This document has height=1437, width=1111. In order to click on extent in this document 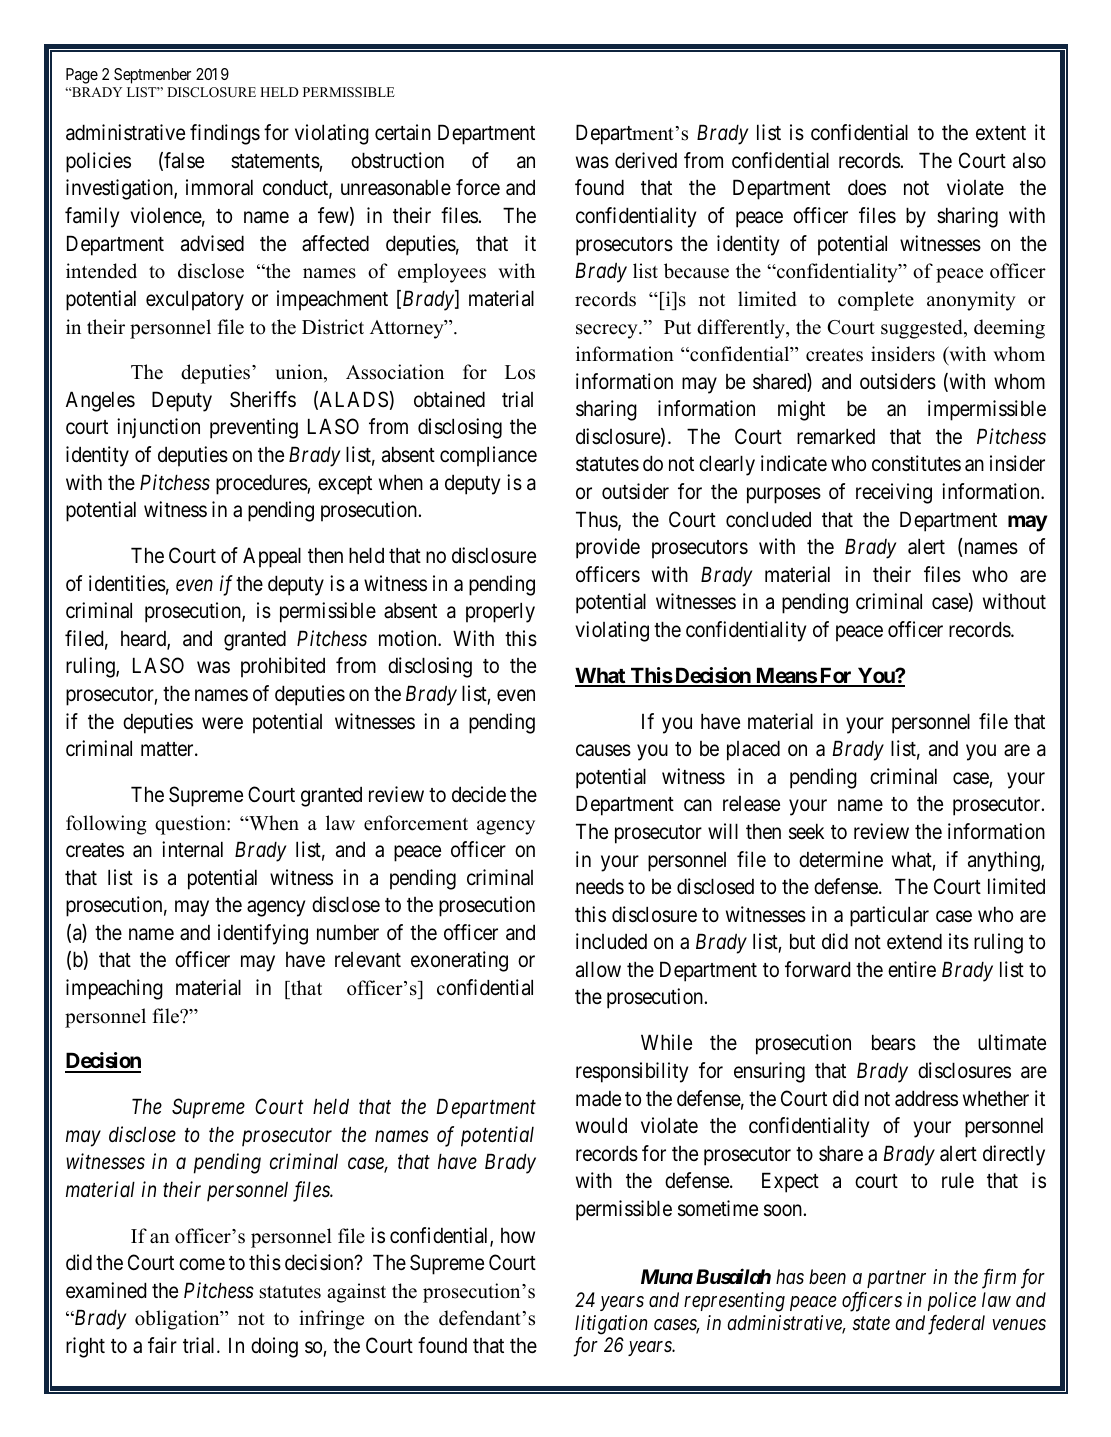, I will do `click(1001, 133)`.
